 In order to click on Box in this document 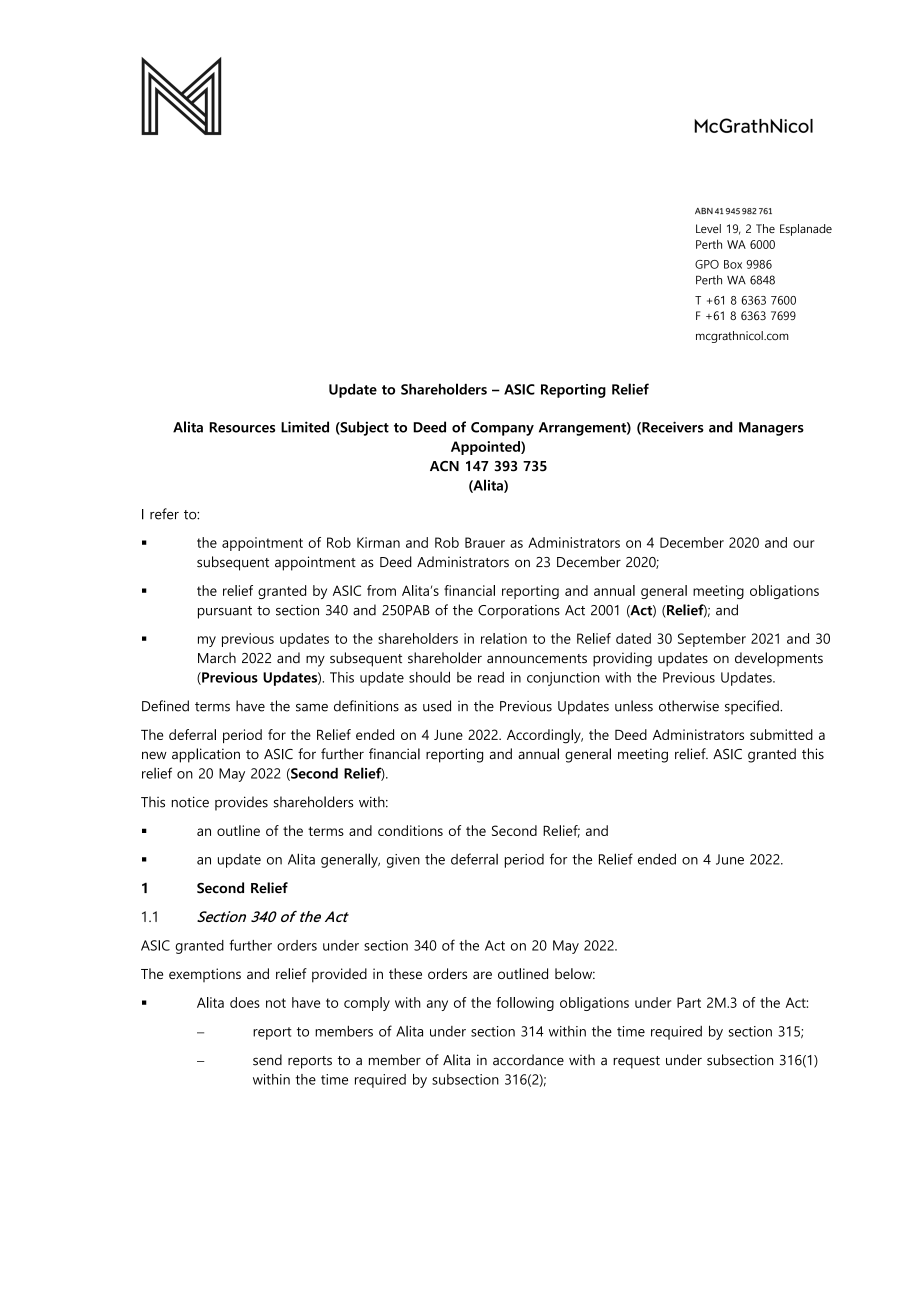, I will do `click(733, 264)`.
